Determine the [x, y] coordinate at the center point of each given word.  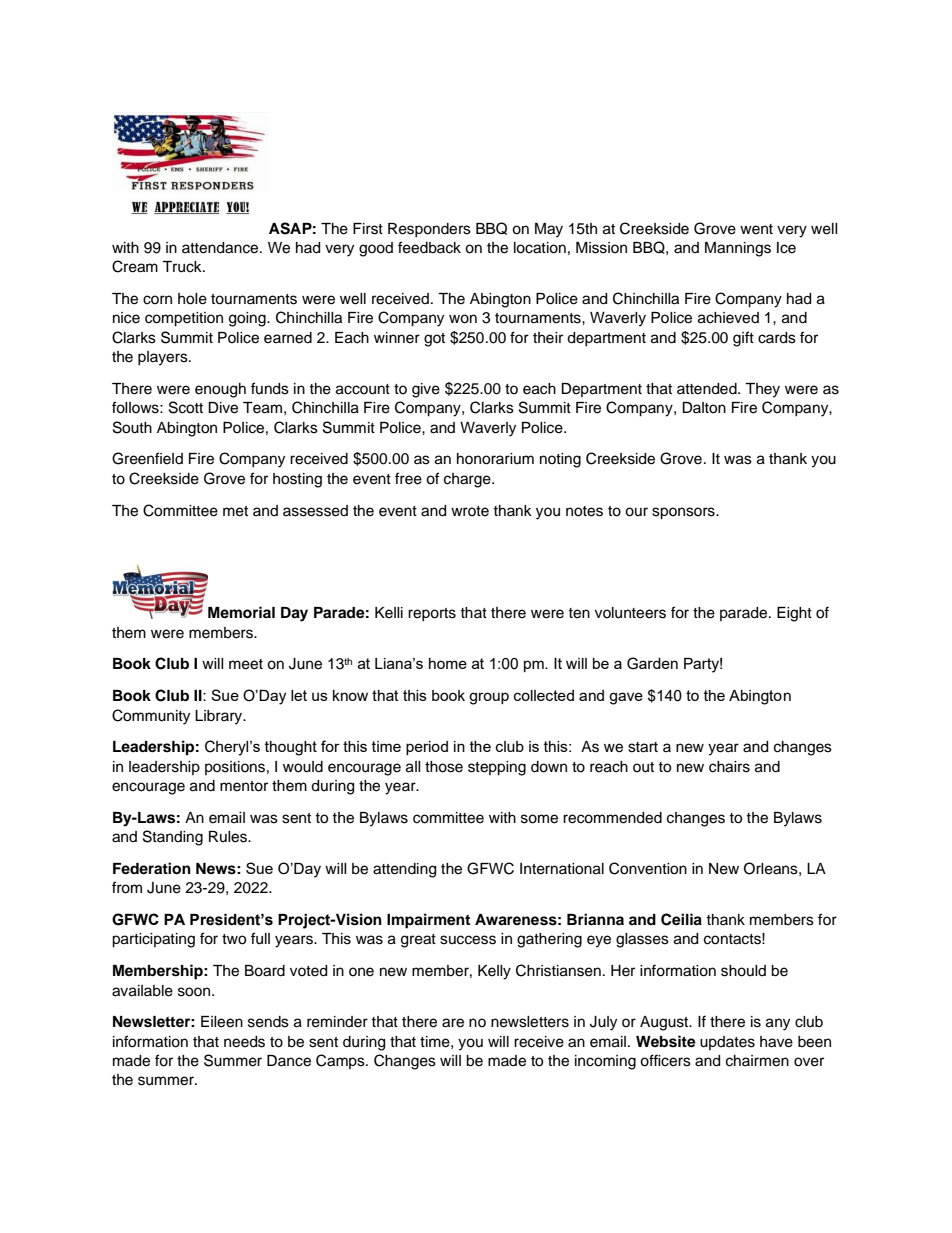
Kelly [494, 972]
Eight [794, 614]
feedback [429, 247]
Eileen [222, 1022]
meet [246, 664]
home [448, 663]
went [756, 229]
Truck [183, 267]
